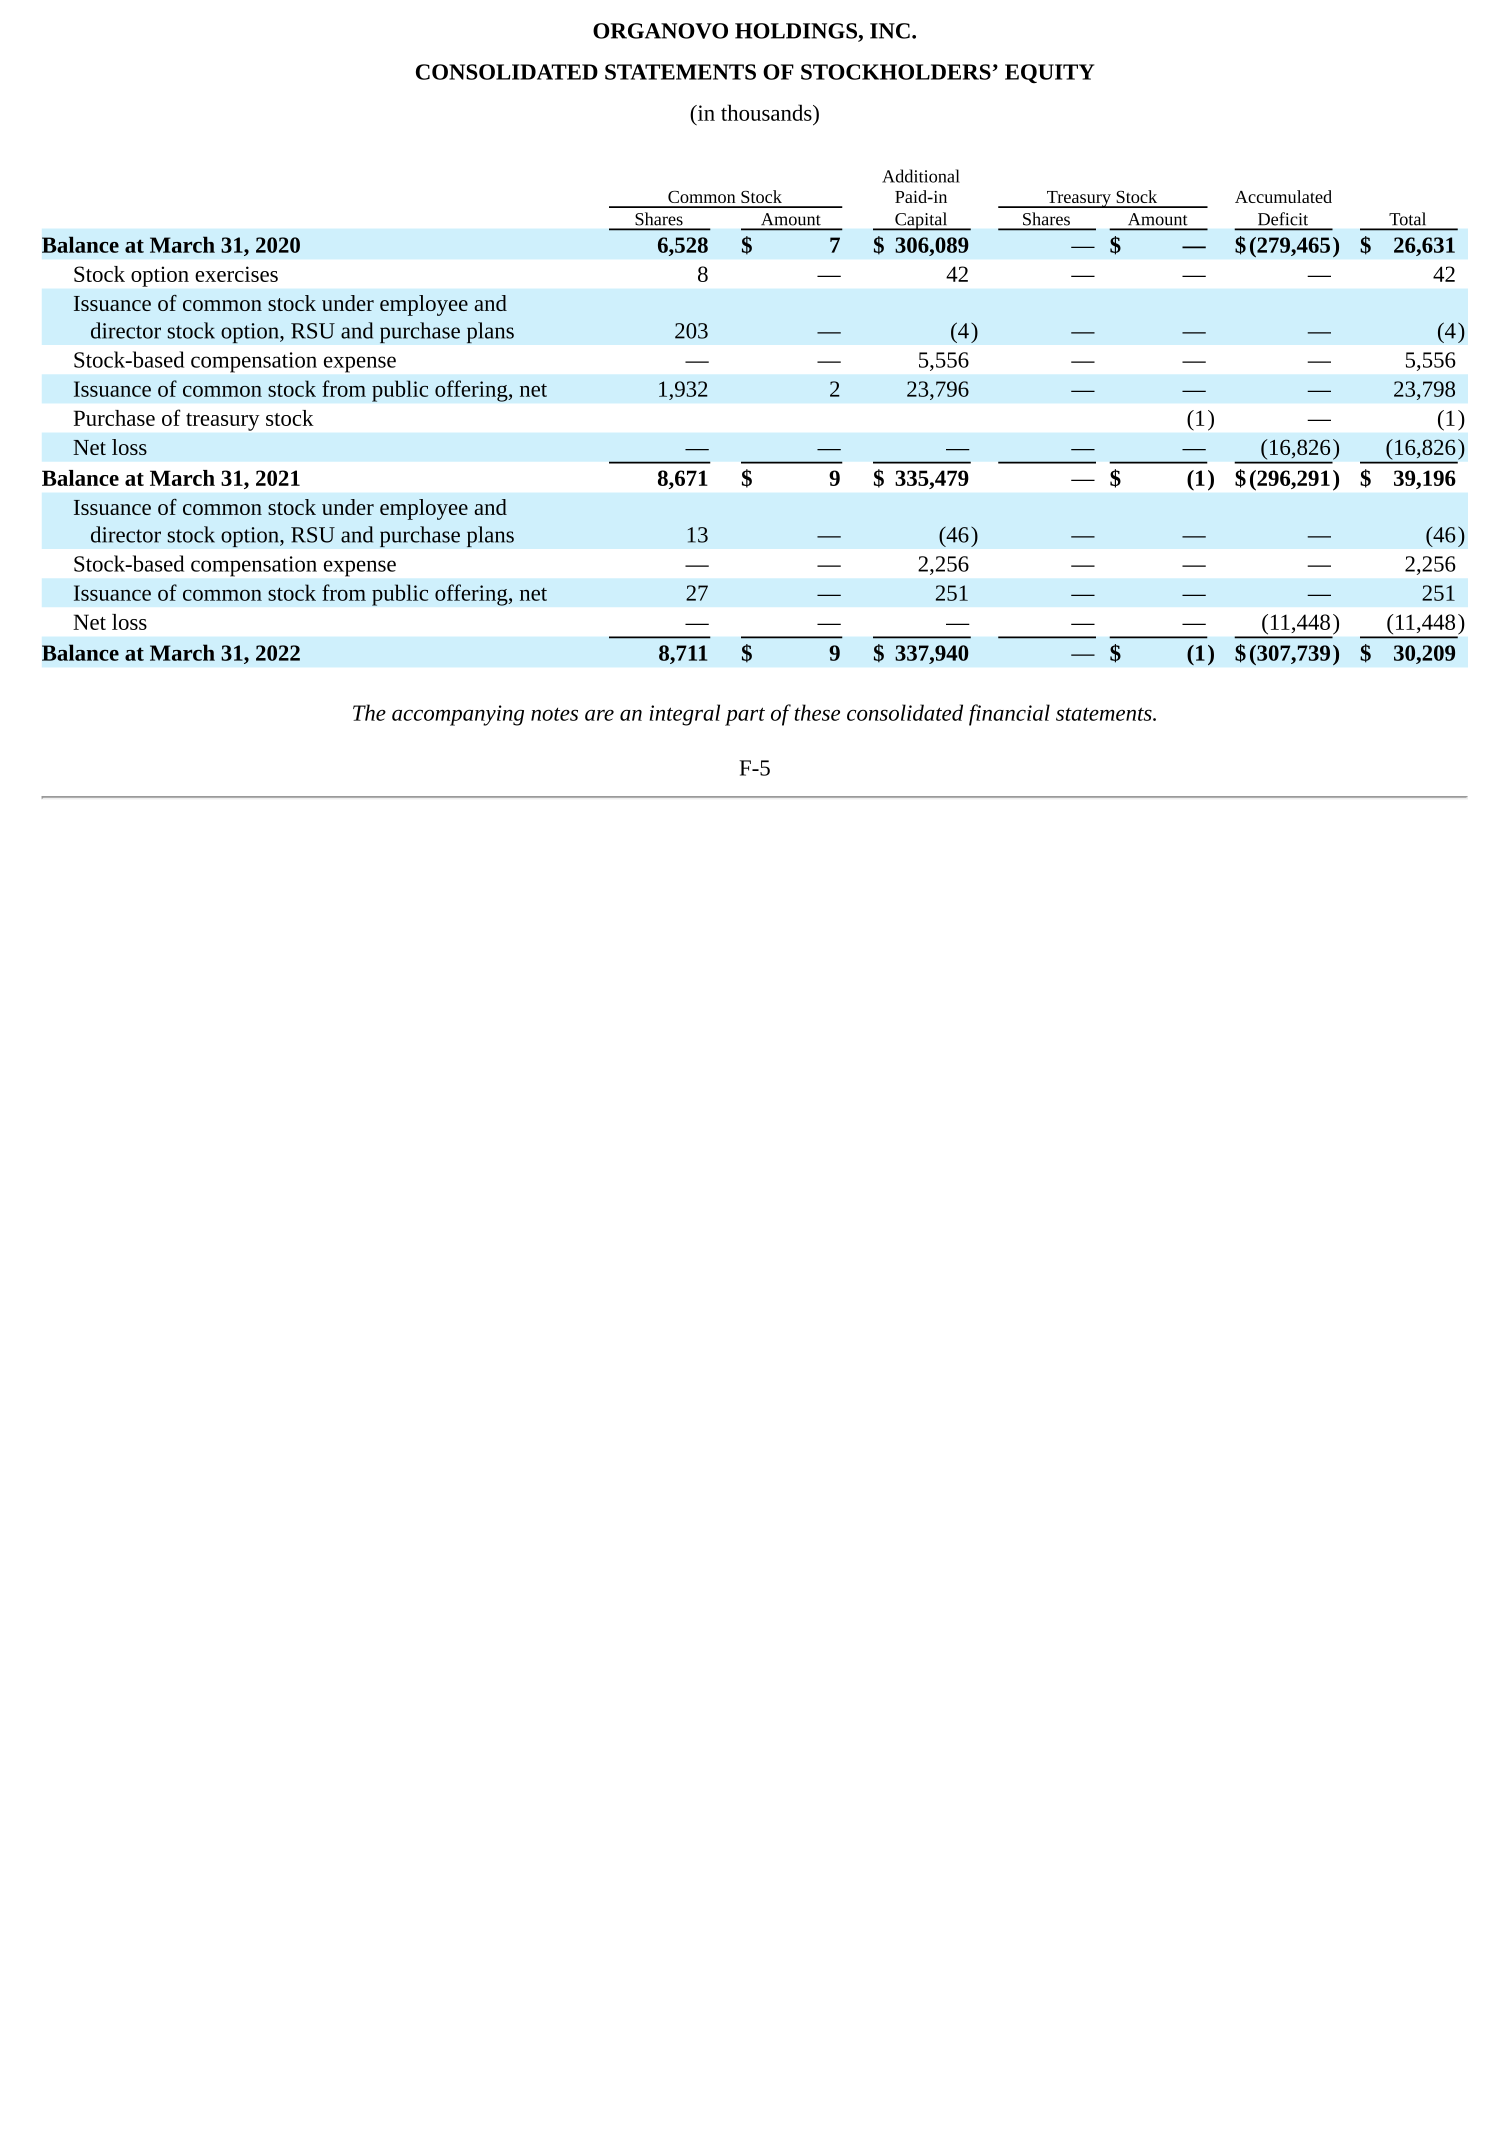 This screenshot has width=1511, height=2138. Describe the element at coordinates (554, 714) in the screenshot. I see `notes` at that location.
